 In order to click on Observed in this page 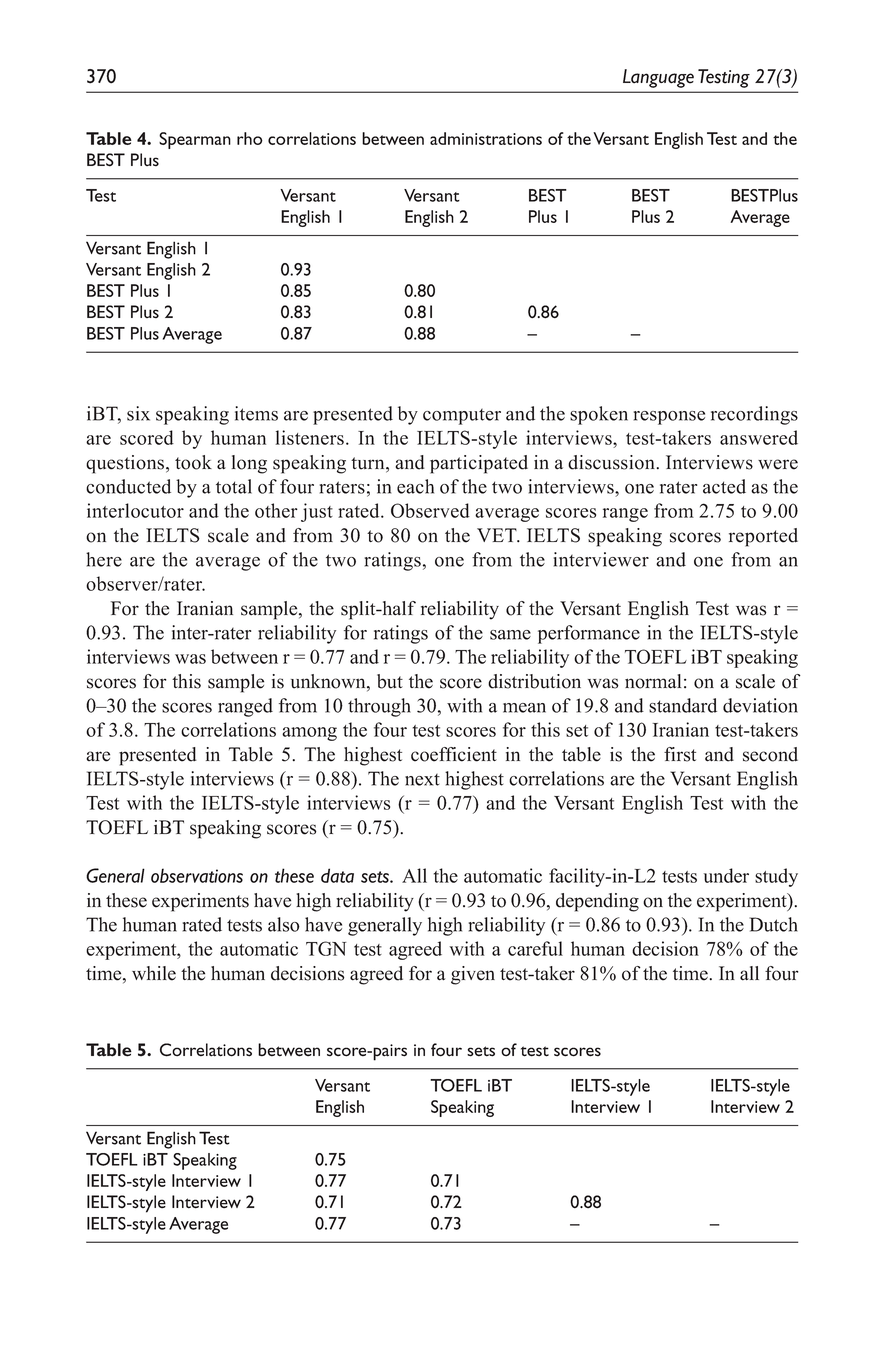, I will do `click(430, 510)`.
